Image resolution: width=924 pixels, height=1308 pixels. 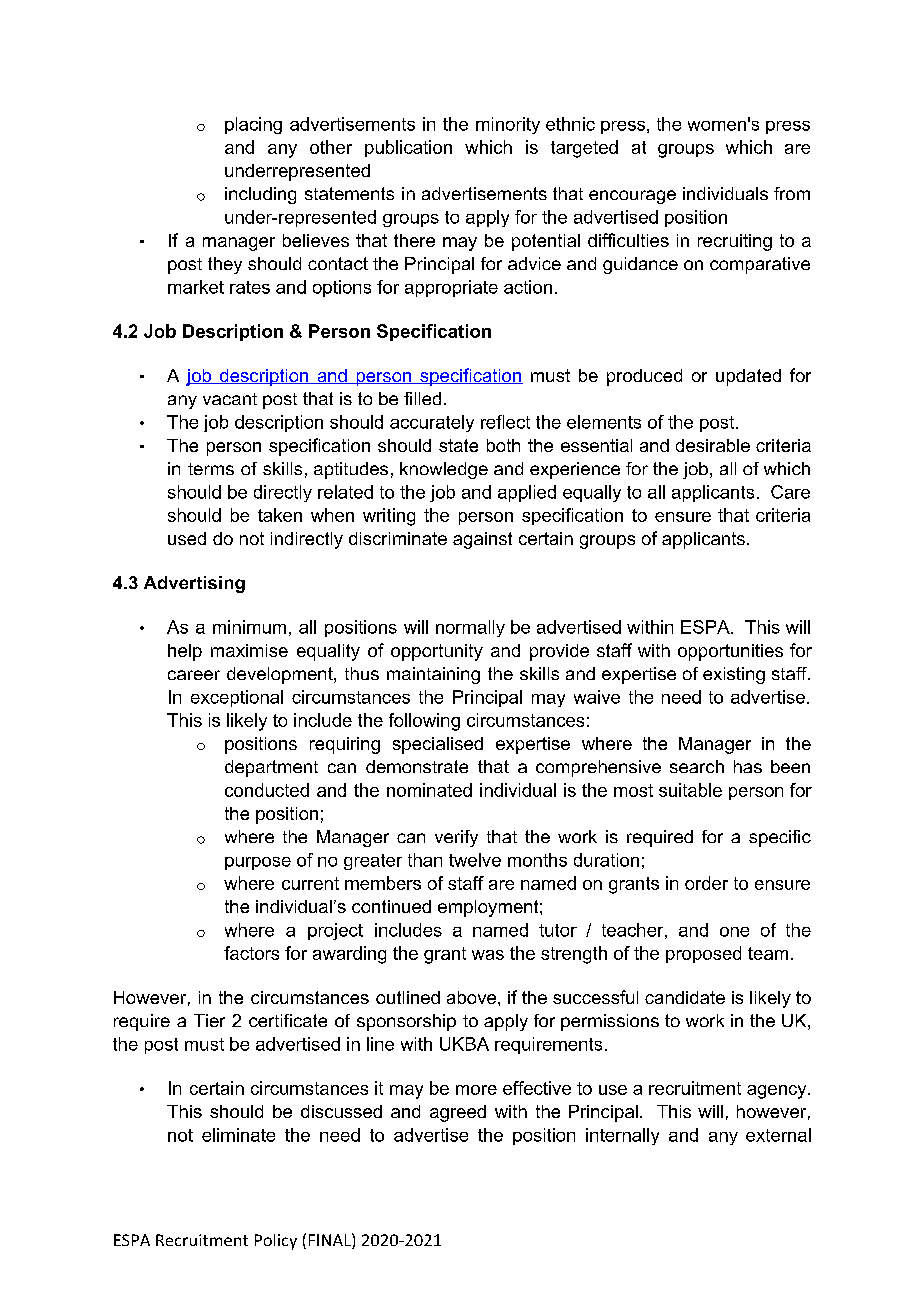 What do you see at coordinates (792, 193) in the page?
I see `from` at bounding box center [792, 193].
